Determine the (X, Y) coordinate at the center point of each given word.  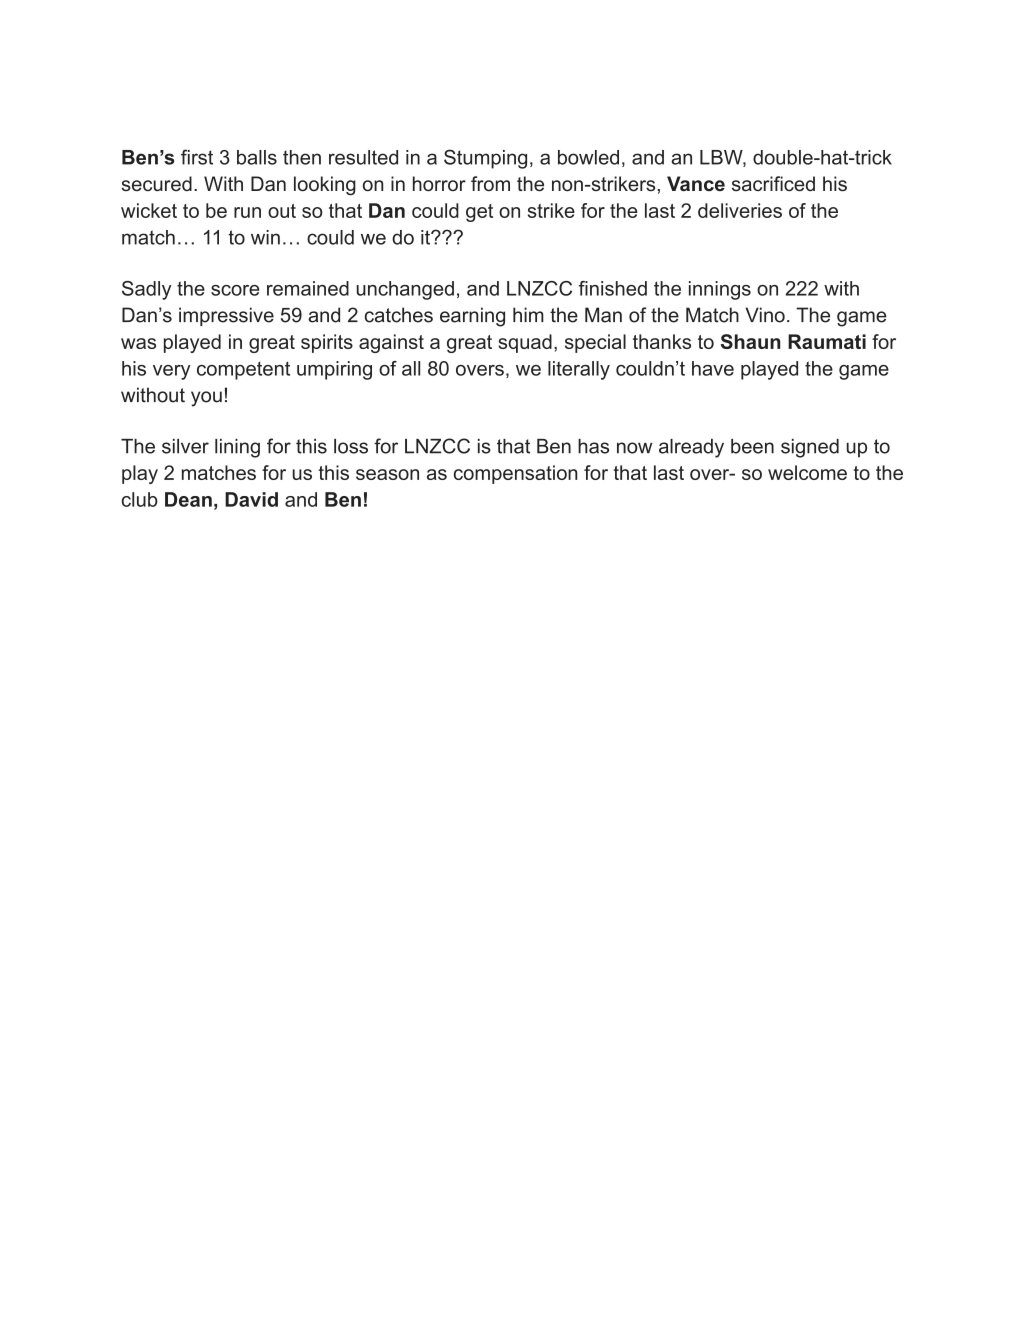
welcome (807, 472)
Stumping (485, 159)
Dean (188, 499)
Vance (696, 183)
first (197, 157)
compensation (515, 474)
